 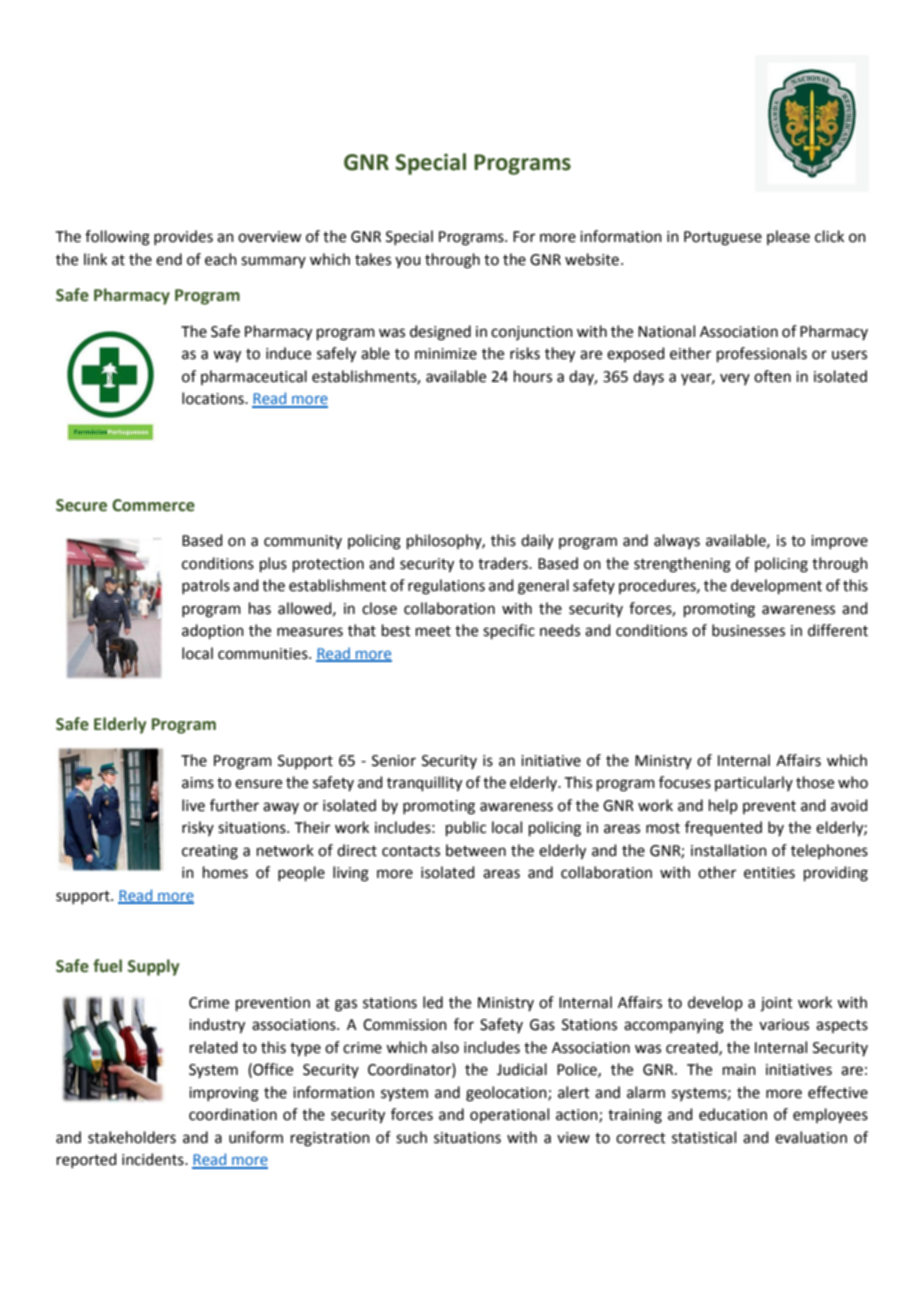 What do you see at coordinates (682, 565) in the page?
I see `strengthening` at bounding box center [682, 565].
